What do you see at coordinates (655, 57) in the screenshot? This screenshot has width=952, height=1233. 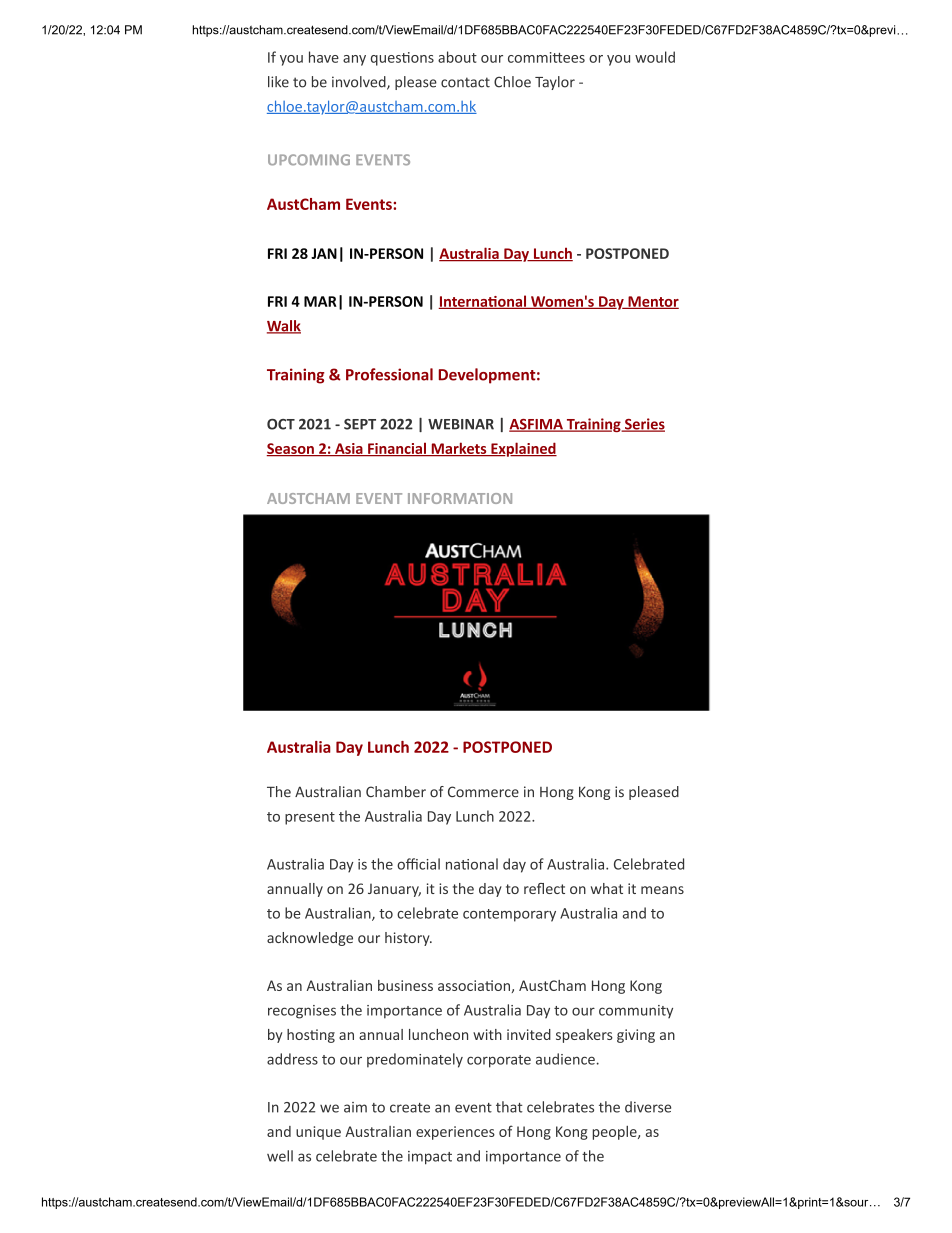 I see `would` at bounding box center [655, 57].
